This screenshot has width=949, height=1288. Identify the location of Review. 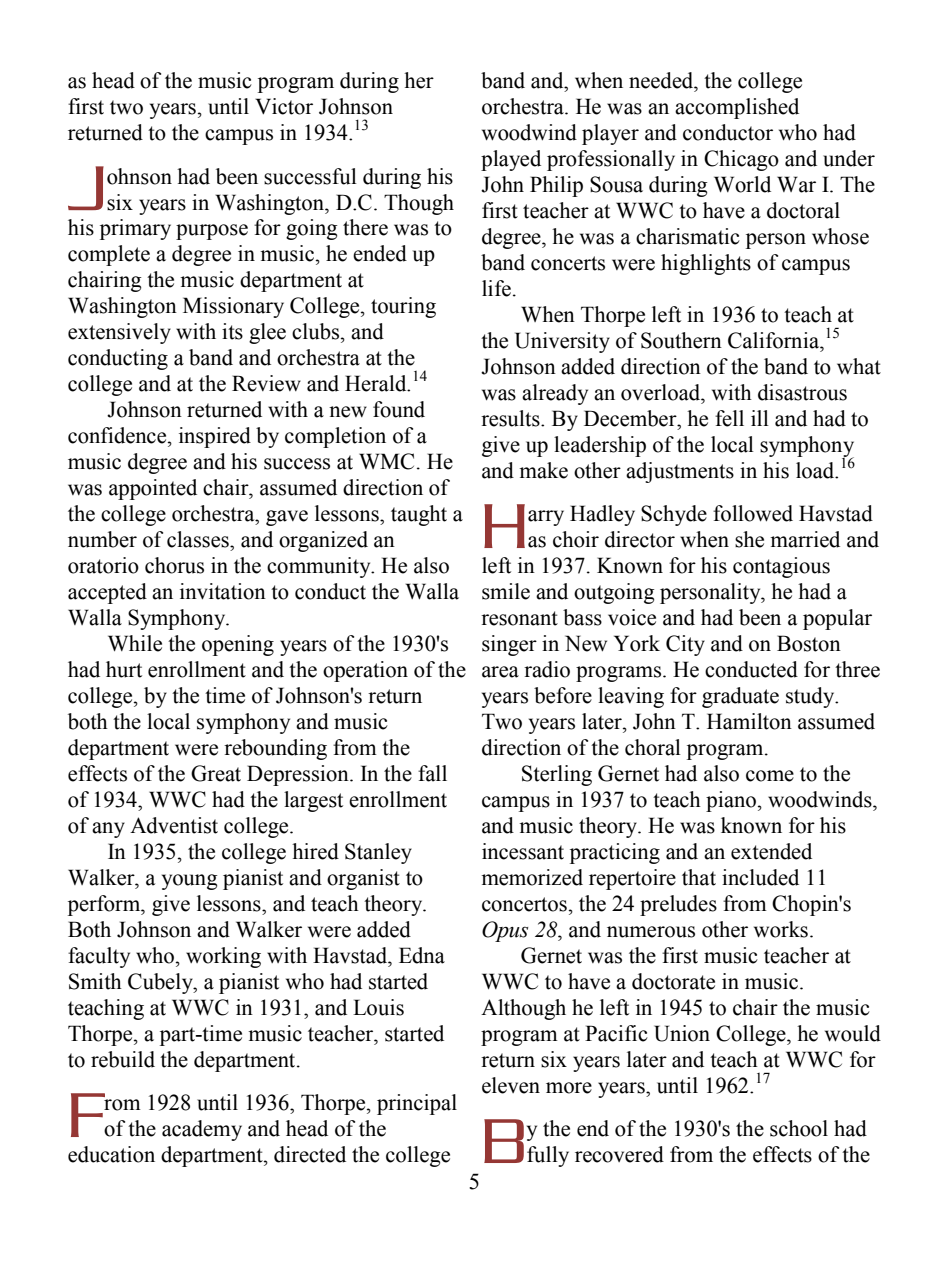
(266, 383).
